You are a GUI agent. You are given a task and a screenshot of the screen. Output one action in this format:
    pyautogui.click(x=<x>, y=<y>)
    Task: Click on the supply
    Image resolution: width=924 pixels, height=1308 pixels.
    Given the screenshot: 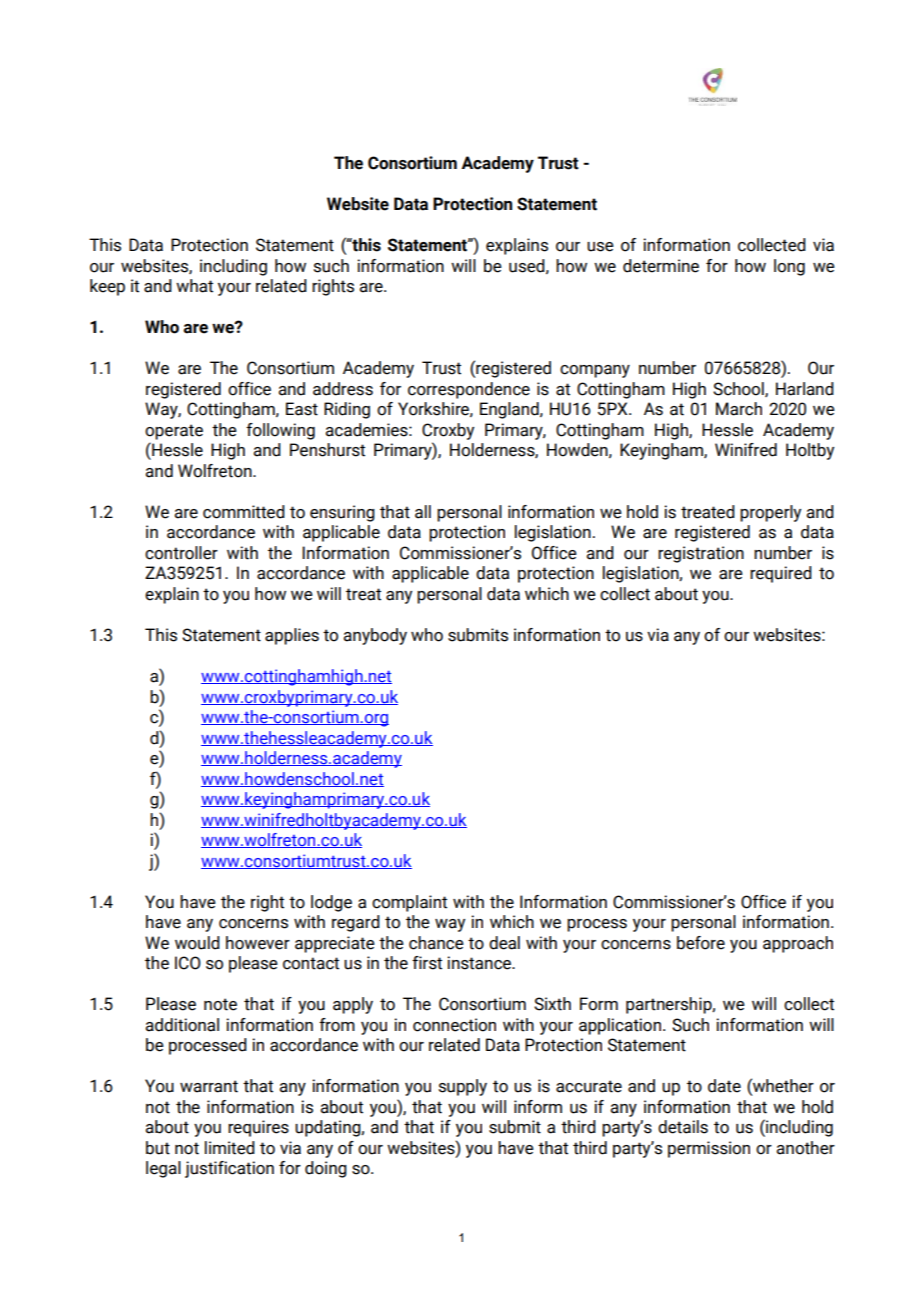 What is the action you would take?
    pyautogui.click(x=463, y=1087)
